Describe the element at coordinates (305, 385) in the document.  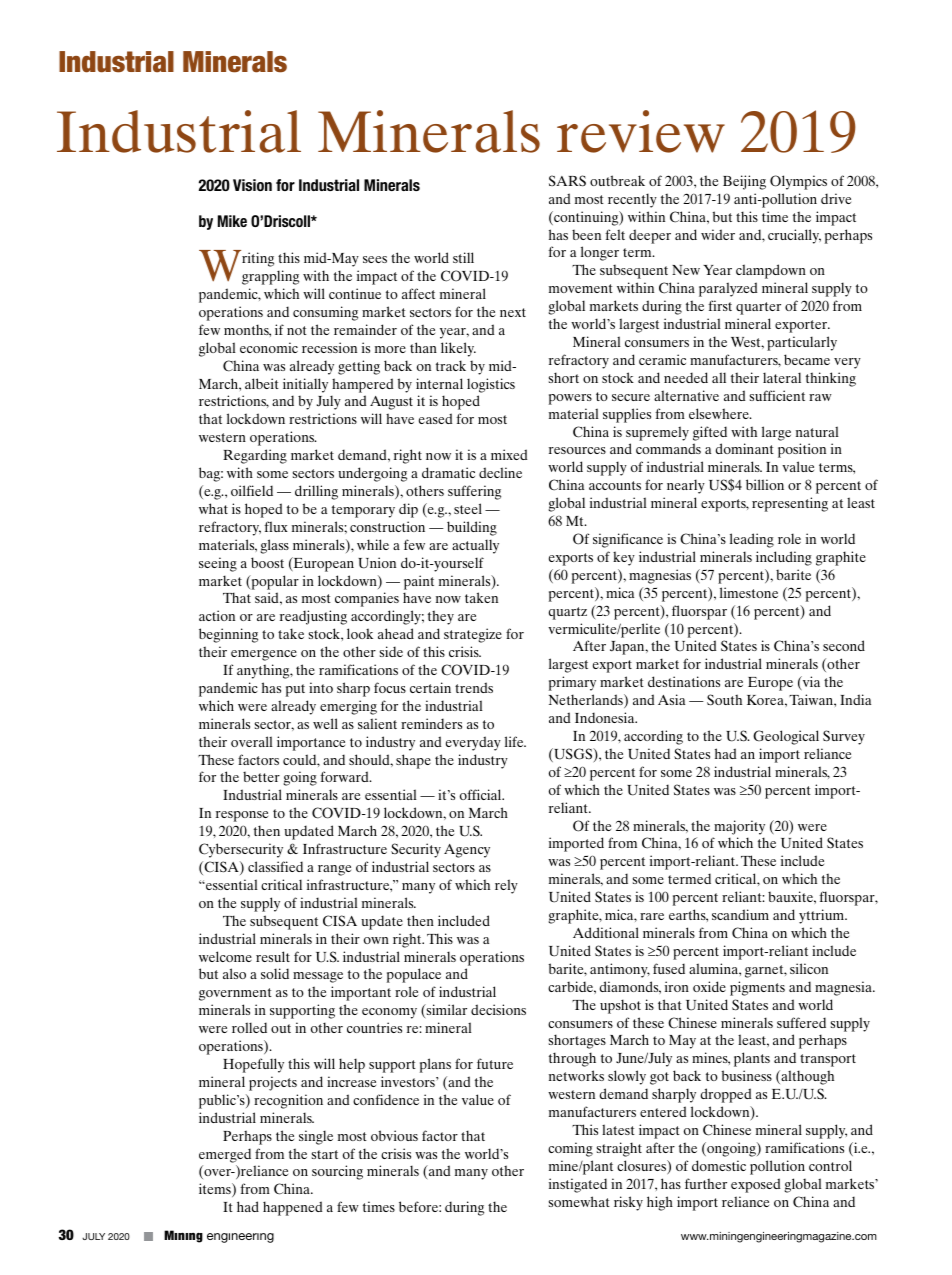
I see `initially` at that location.
